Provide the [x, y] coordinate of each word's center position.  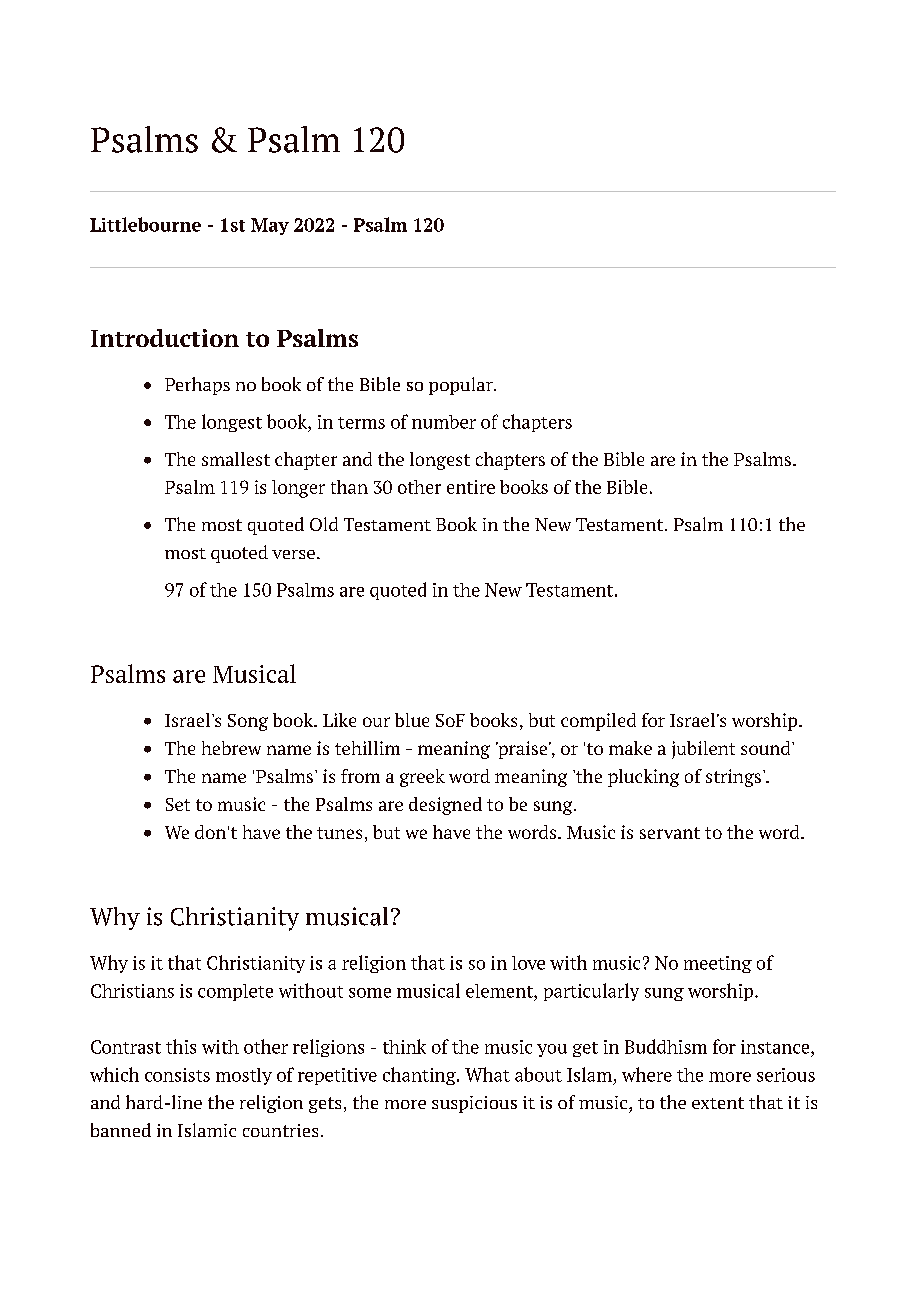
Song [248, 722]
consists [177, 1075]
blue [412, 720]
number [444, 422]
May [270, 226]
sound [767, 748]
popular [462, 386]
